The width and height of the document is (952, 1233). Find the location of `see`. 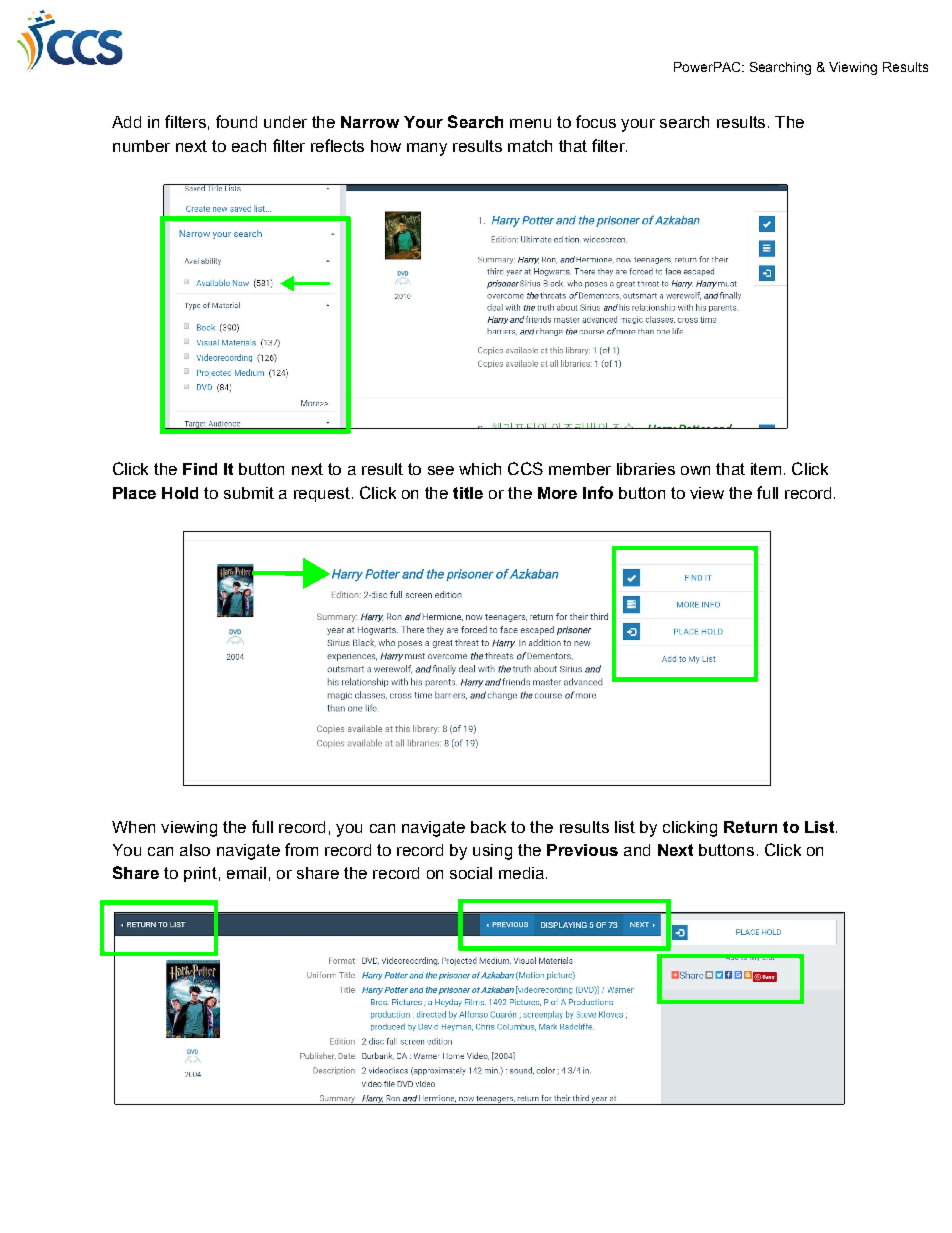

see is located at coordinates (441, 470).
